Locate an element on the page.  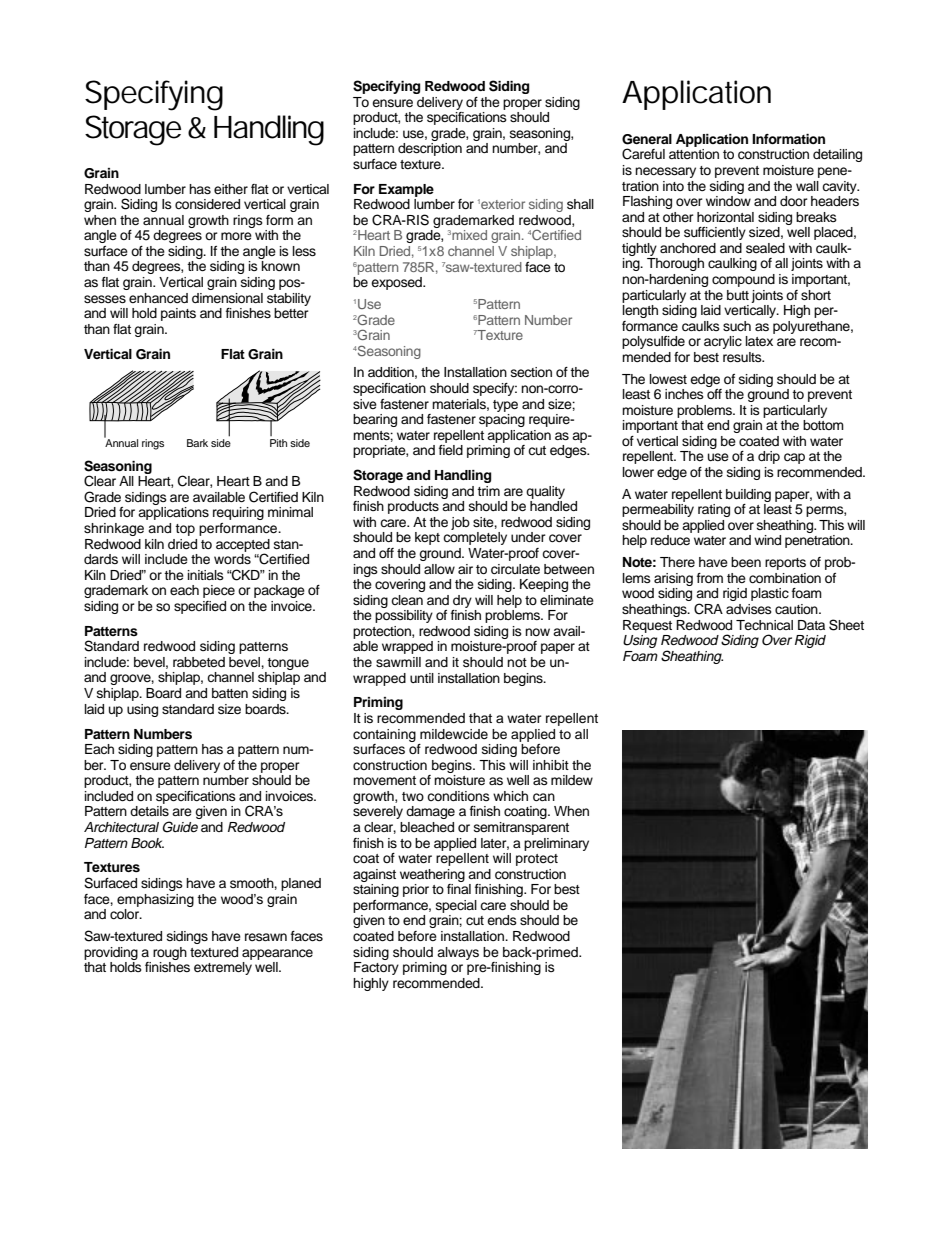
extremely is located at coordinates (223, 968).
